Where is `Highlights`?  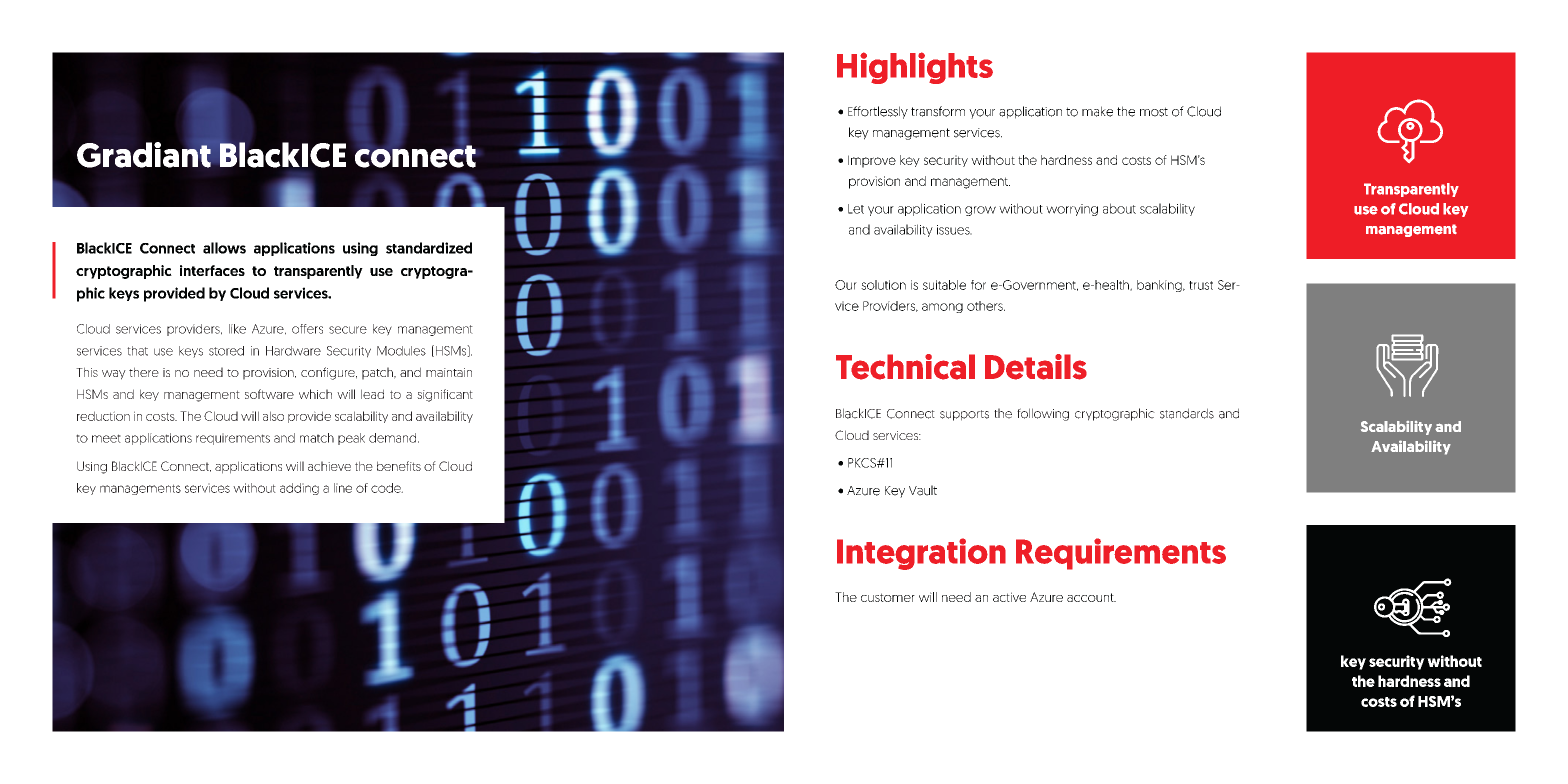 Highlights is located at coordinates (915, 68).
